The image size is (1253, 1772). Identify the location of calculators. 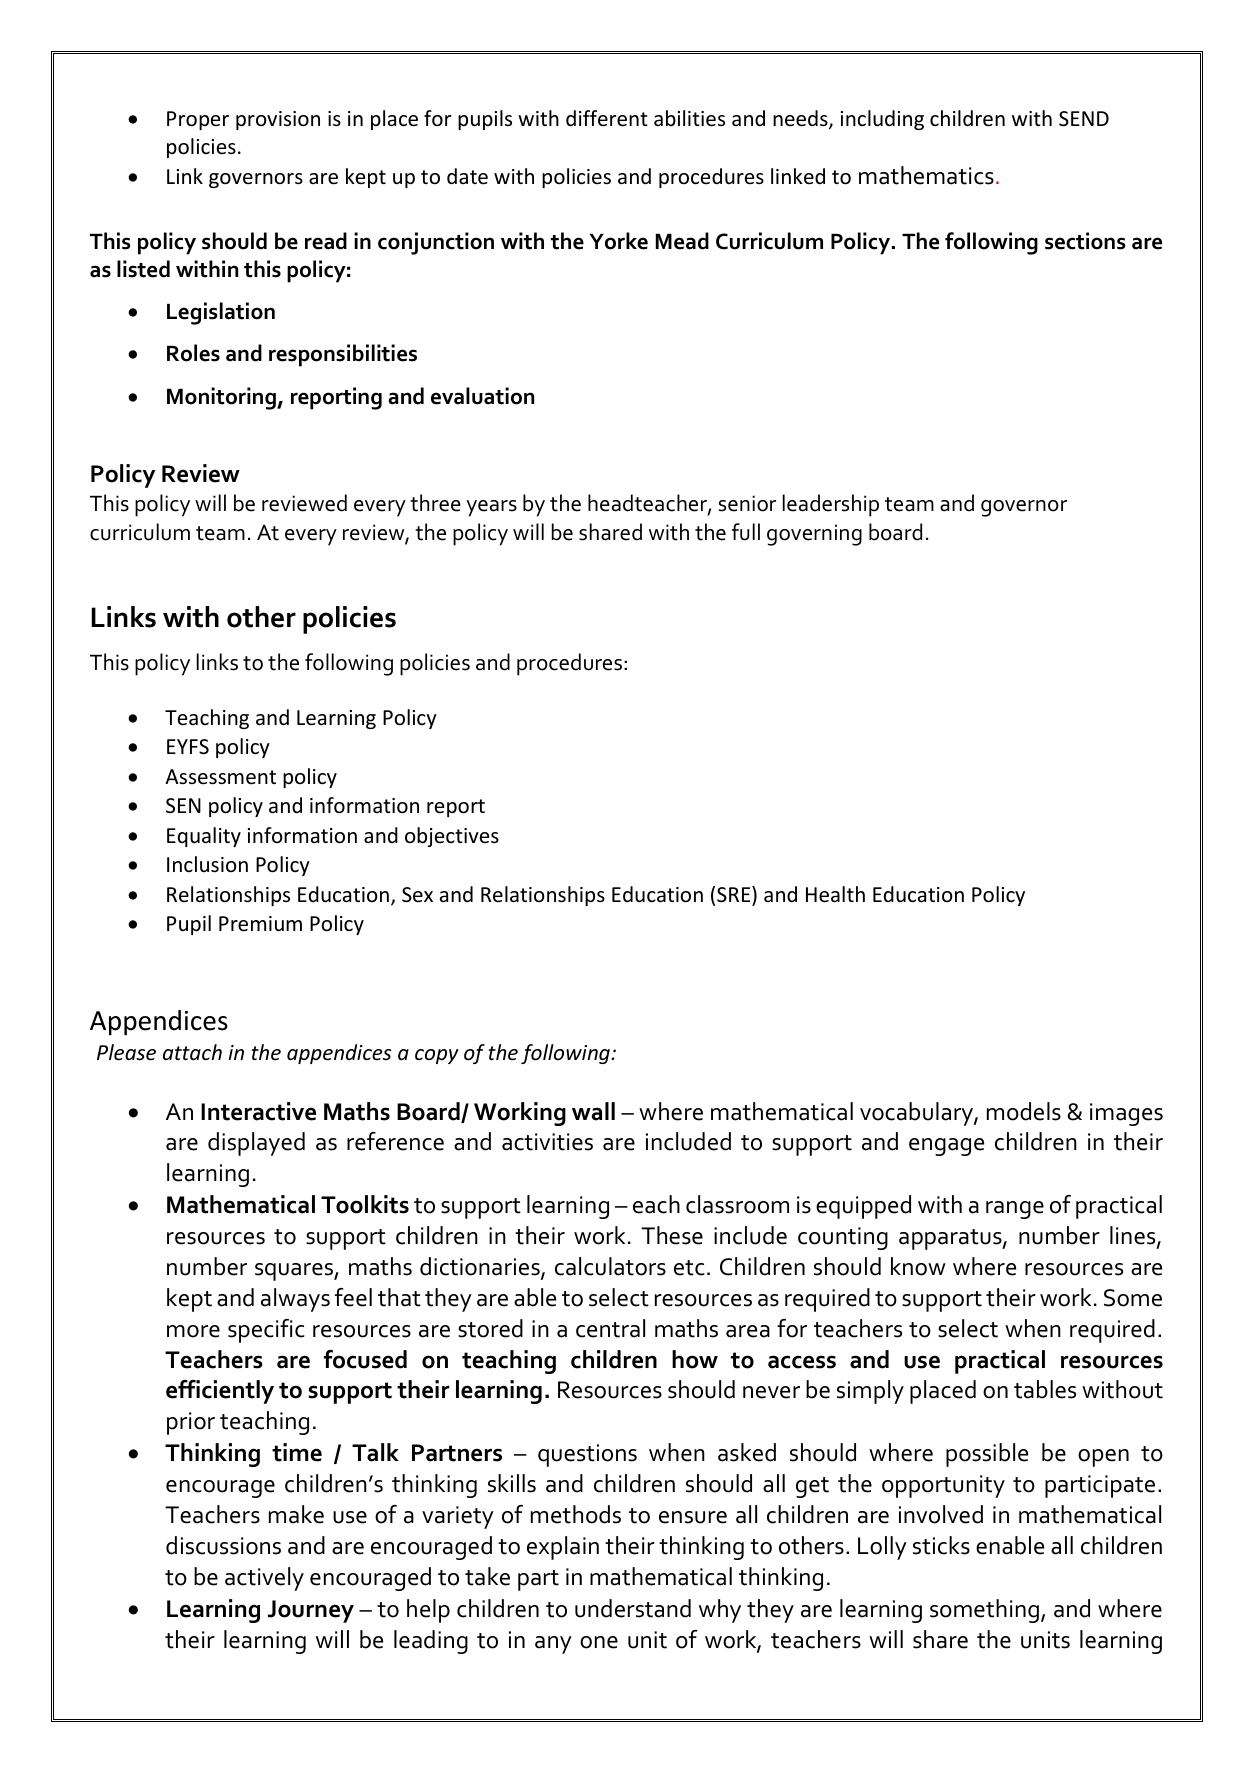
(610, 1266).
